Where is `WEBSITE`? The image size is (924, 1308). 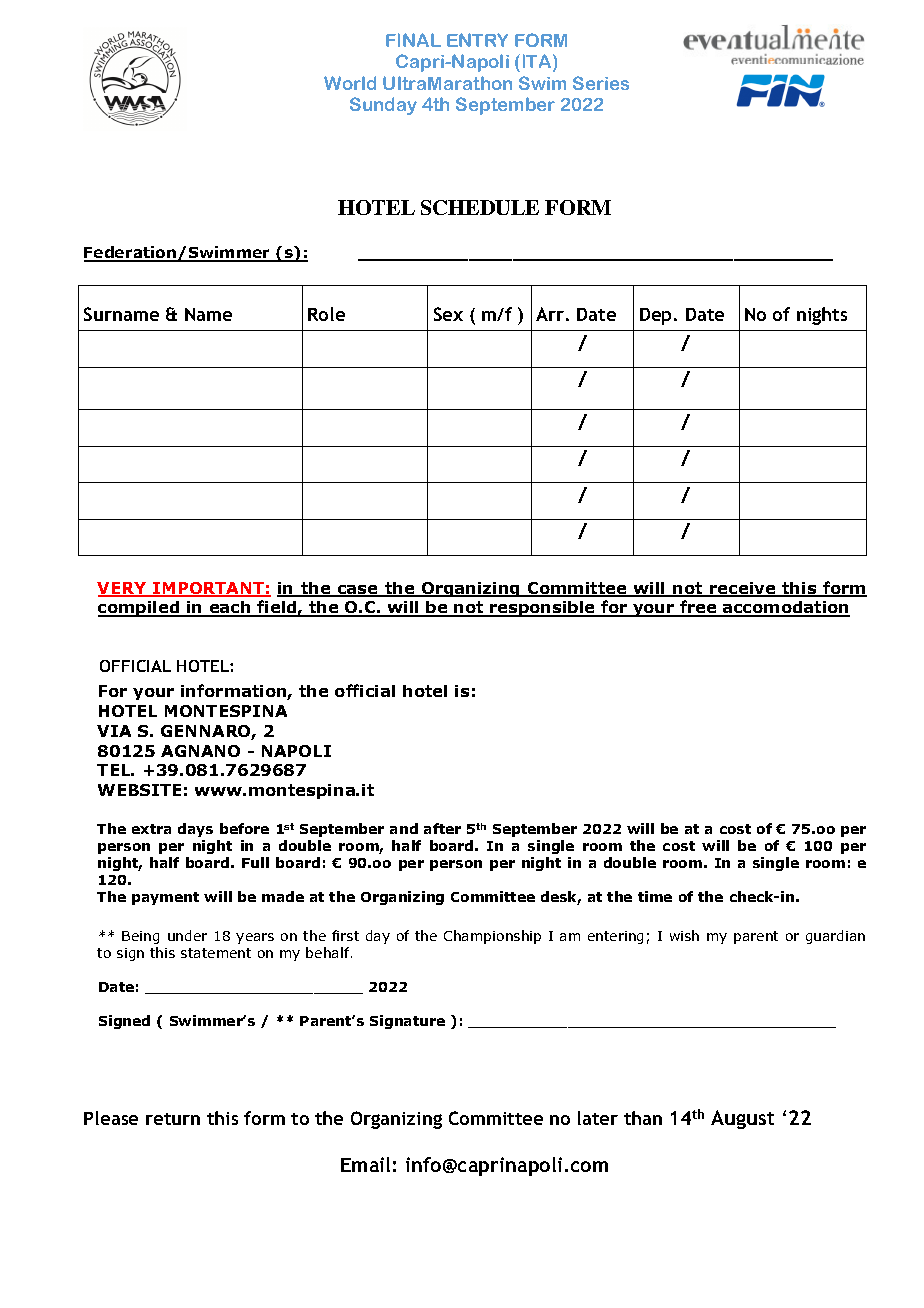 WEBSITE is located at coordinates (139, 790).
